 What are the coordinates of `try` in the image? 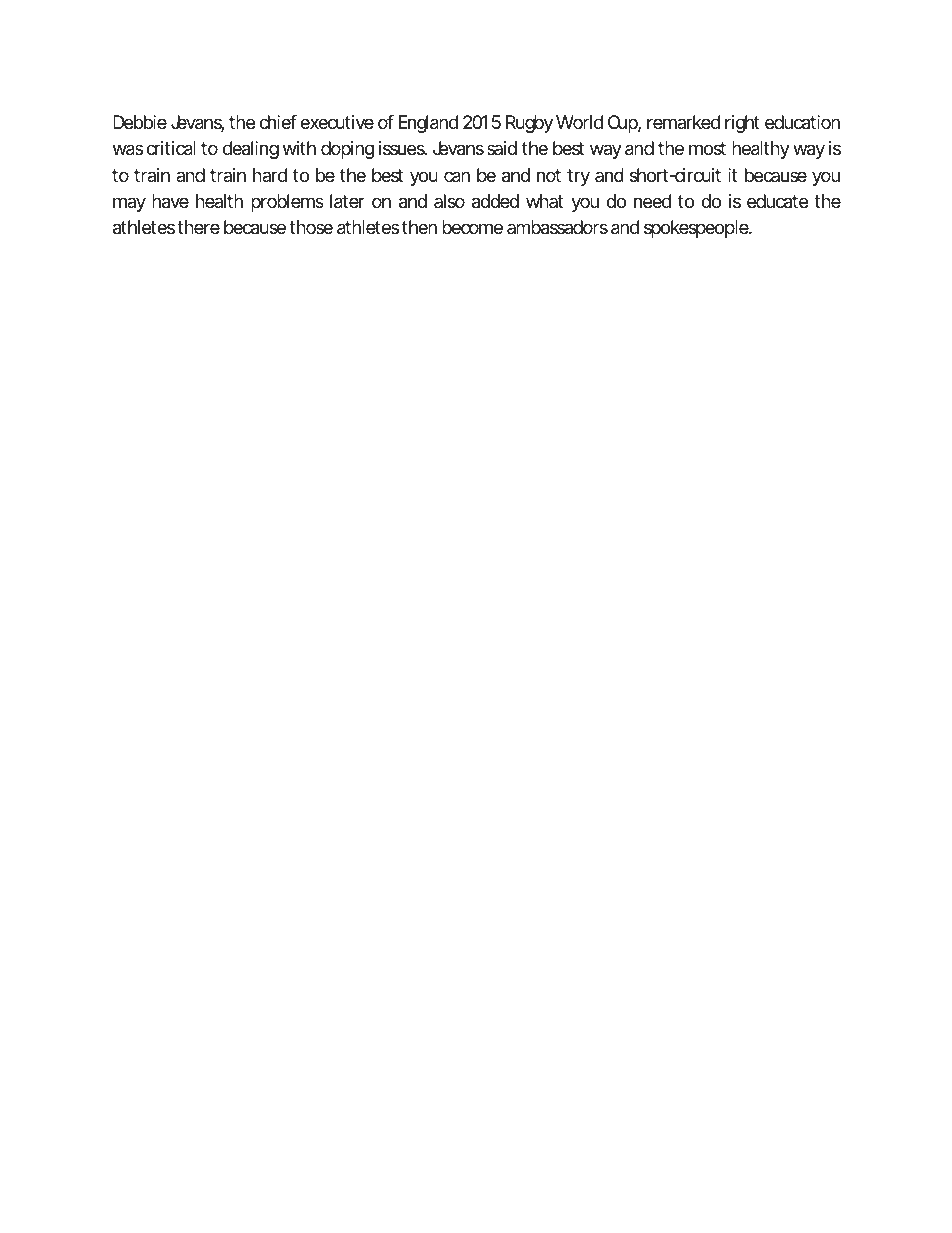 It's located at (578, 177).
